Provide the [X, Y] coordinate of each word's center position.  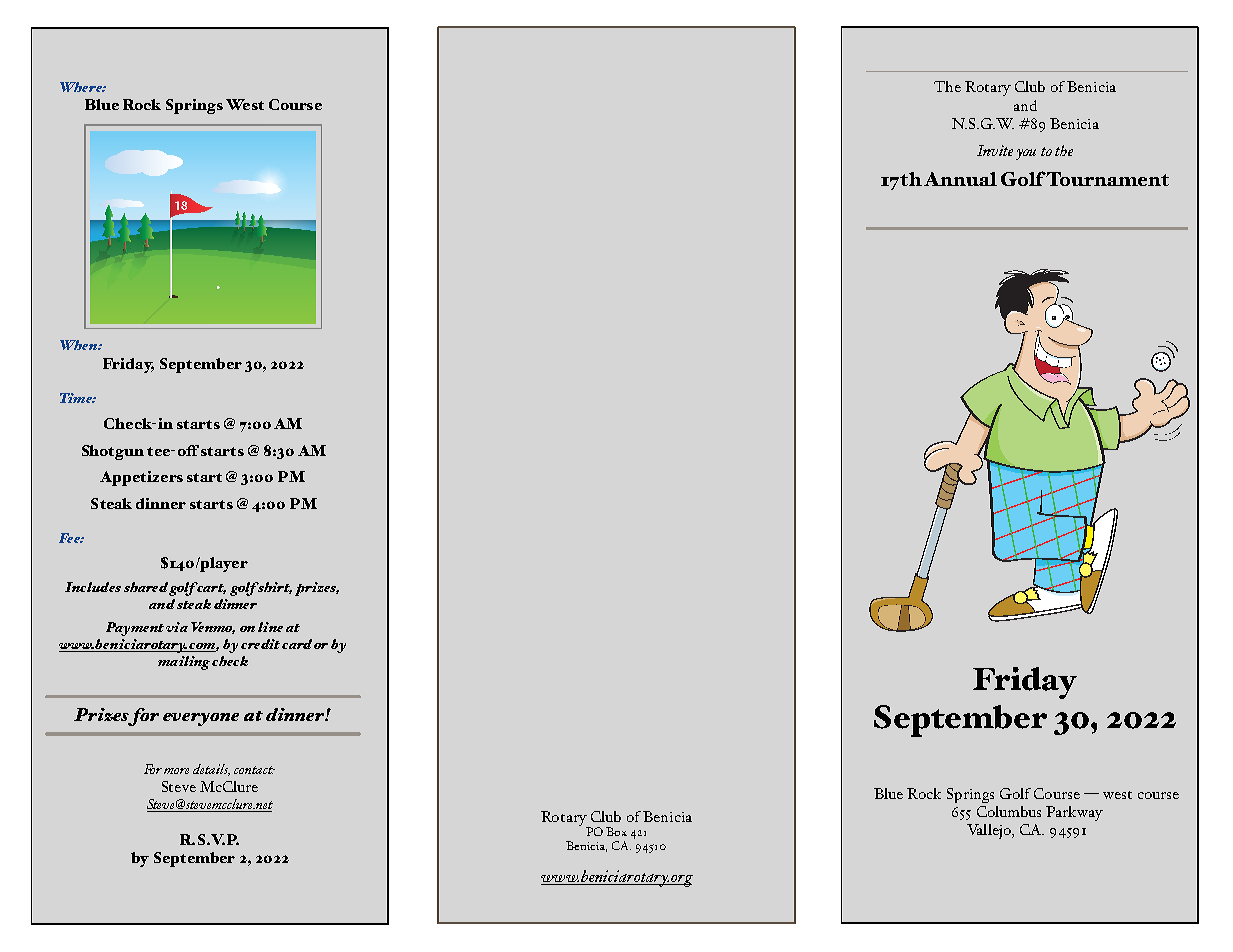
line [270, 627]
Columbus [1009, 811]
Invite [995, 150]
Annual [960, 179]
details [211, 770]
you [1026, 154]
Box [616, 831]
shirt [274, 588]
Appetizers [141, 478]
